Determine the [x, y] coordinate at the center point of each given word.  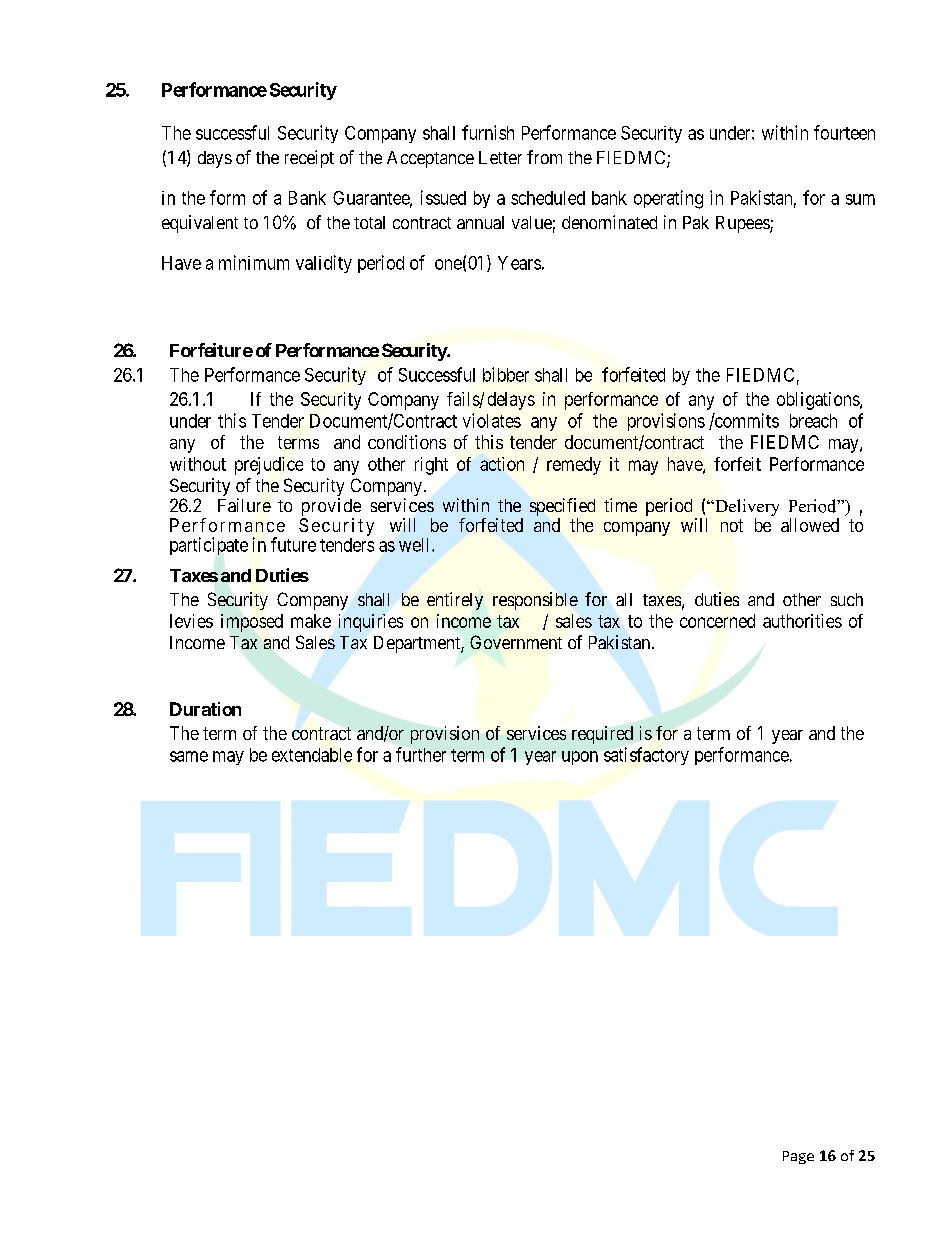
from [544, 157]
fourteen [844, 132]
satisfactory [646, 756]
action [502, 464]
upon [580, 758]
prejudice [269, 466]
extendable [312, 755]
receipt [309, 159]
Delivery [746, 509]
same [189, 756]
